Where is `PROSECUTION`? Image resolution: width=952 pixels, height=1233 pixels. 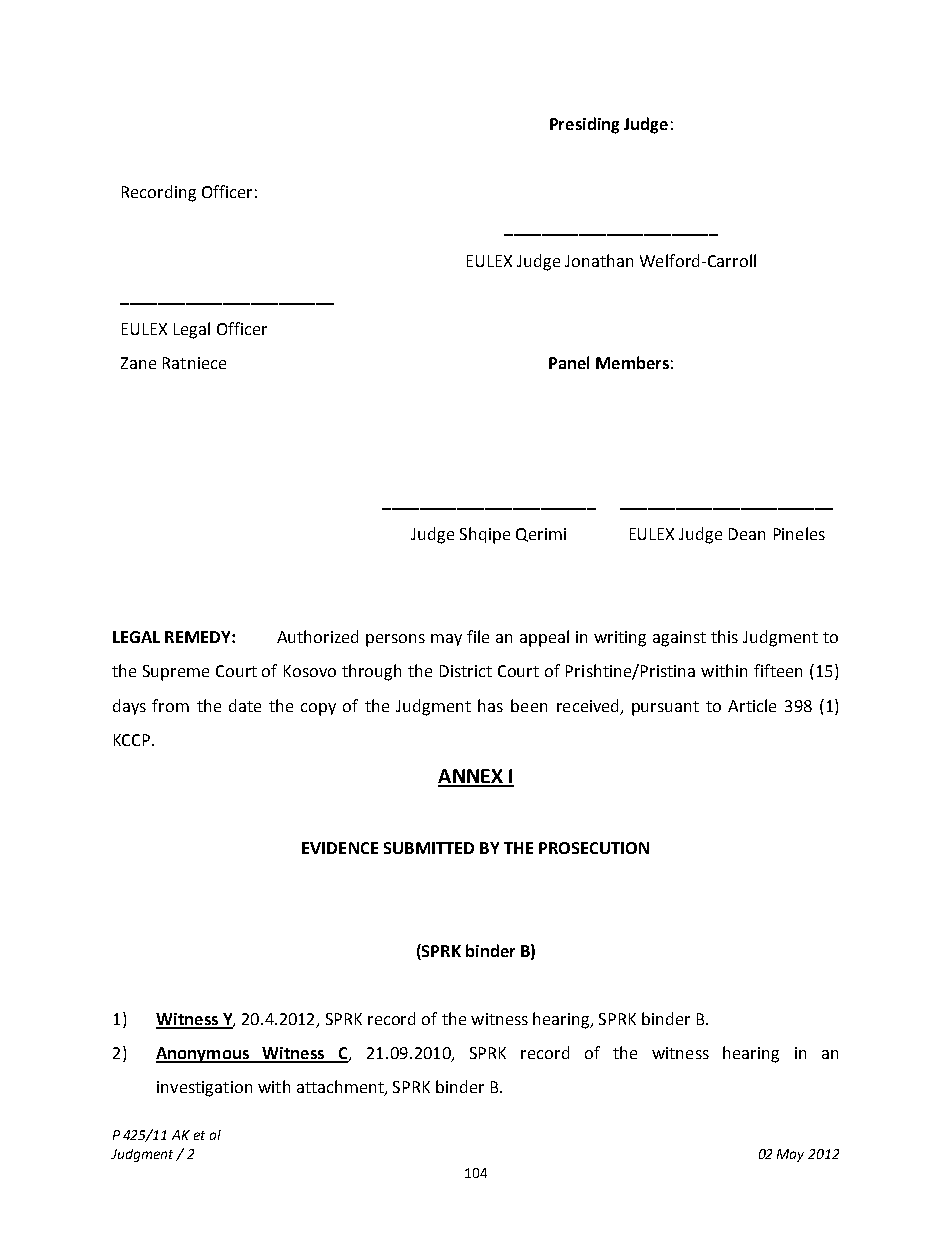
PROSECUTION is located at coordinates (594, 848).
